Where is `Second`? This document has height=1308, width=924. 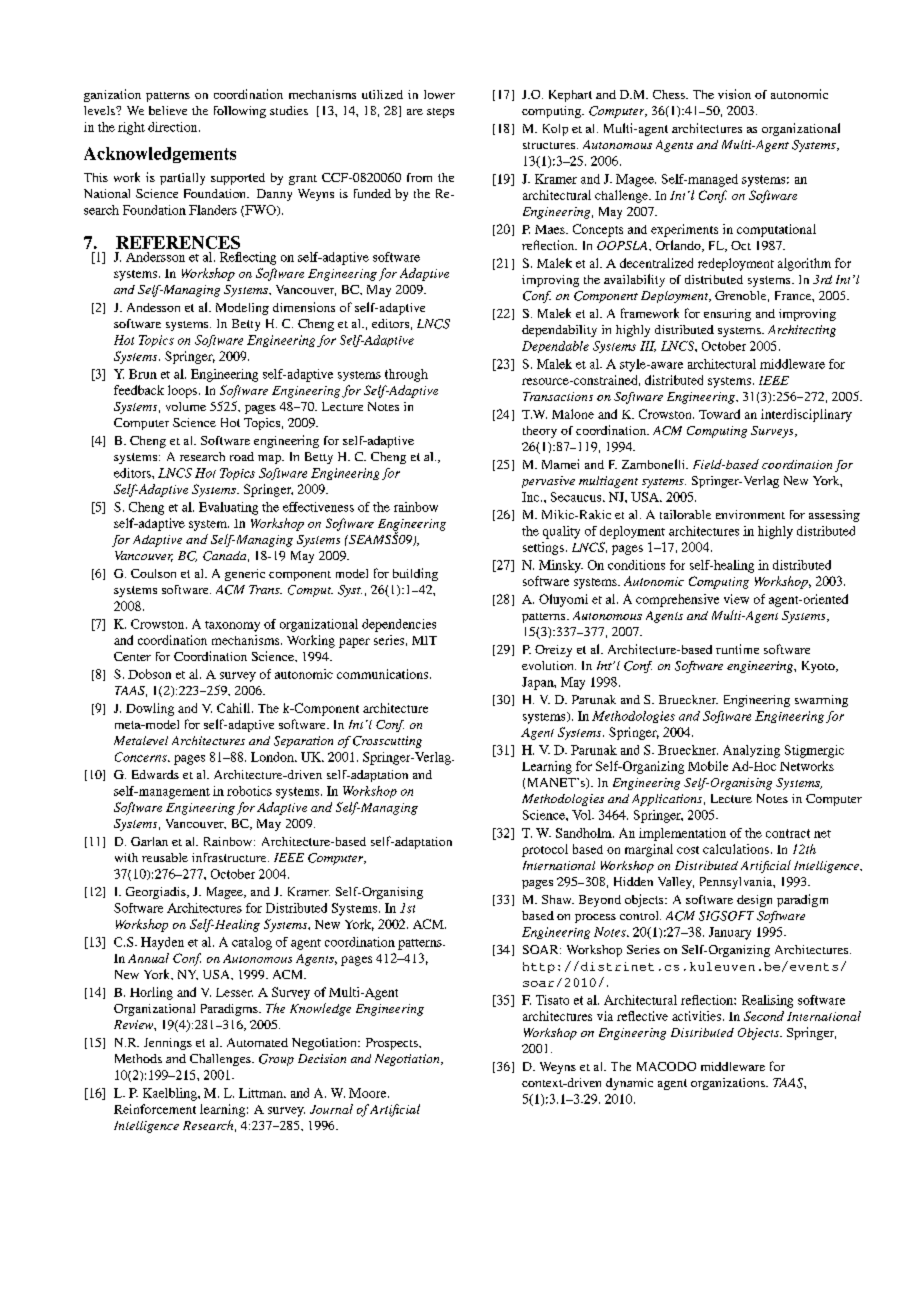 Second is located at coordinates (764, 1016).
